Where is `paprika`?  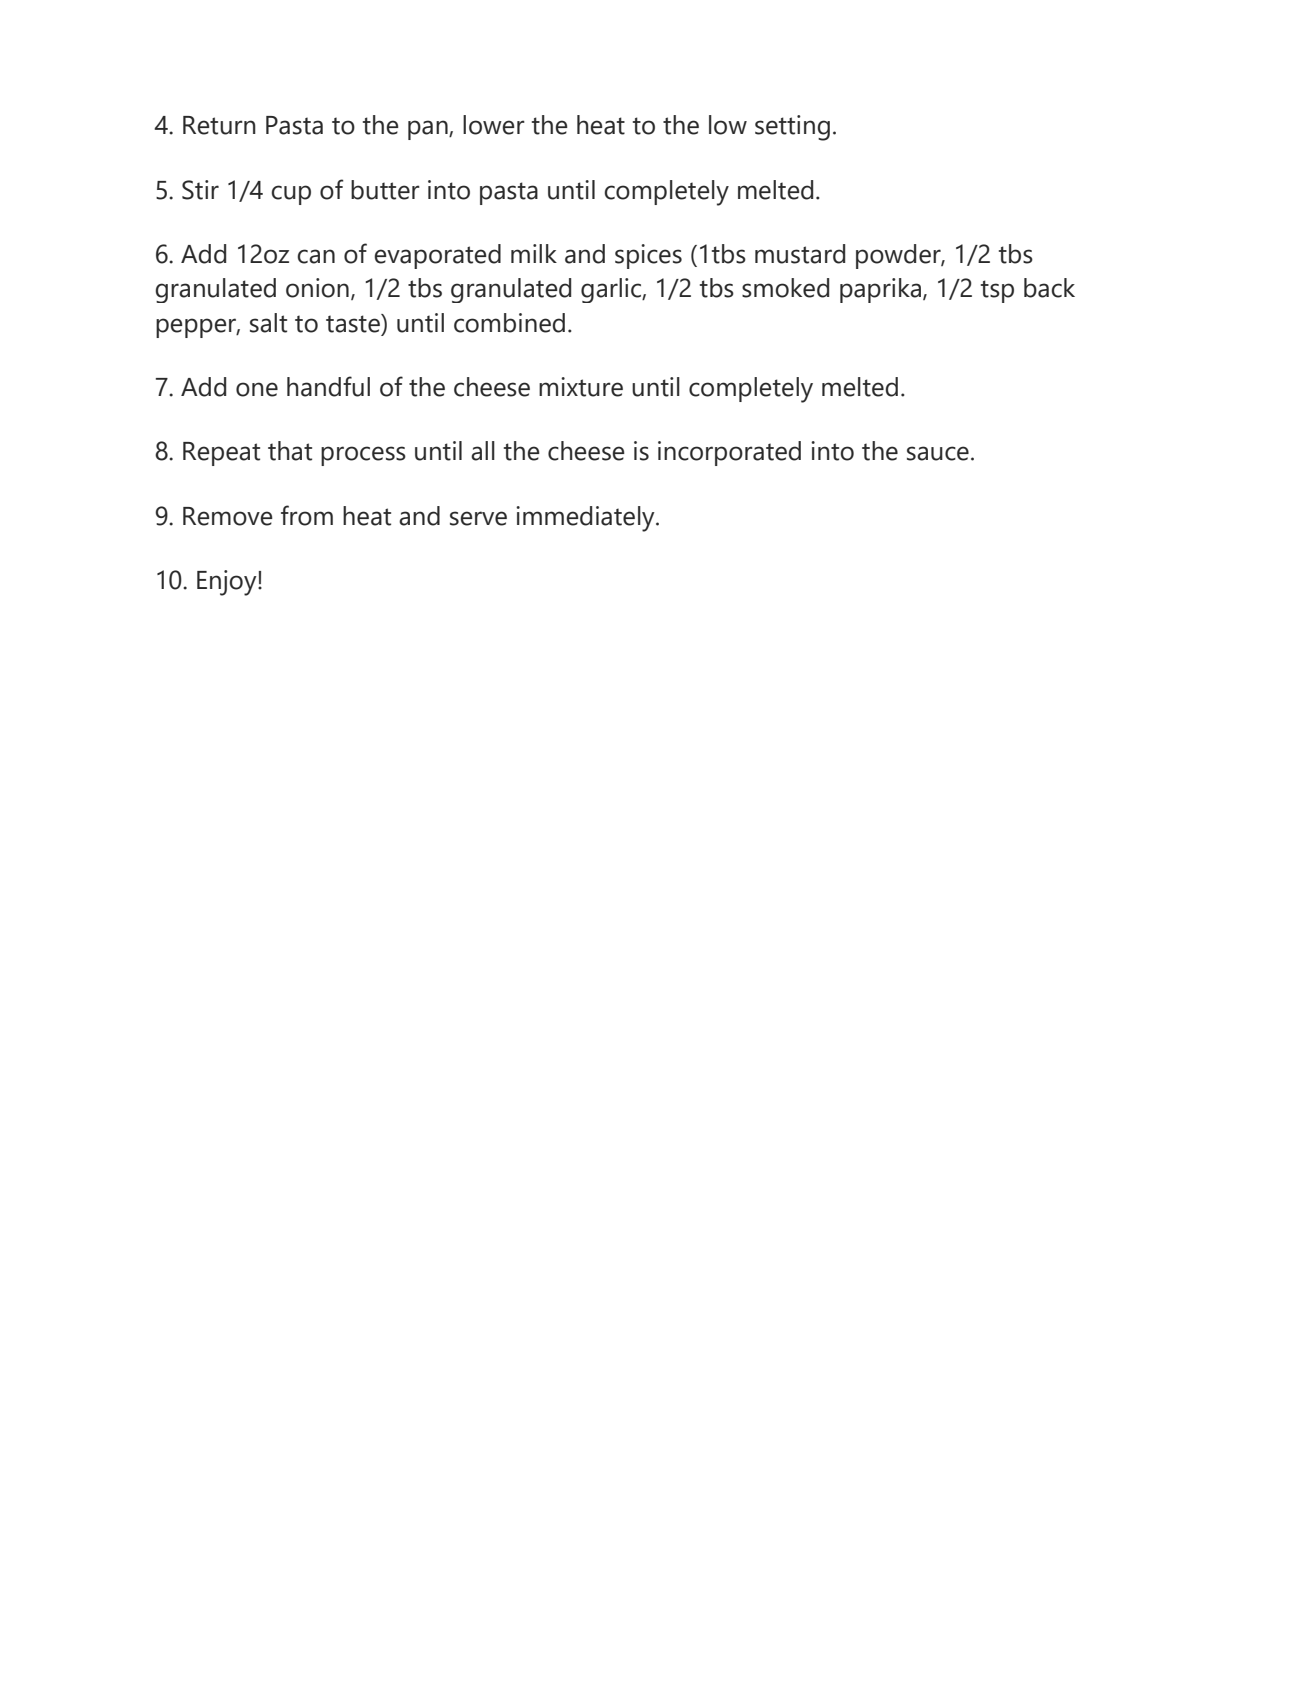 paprika is located at coordinates (882, 290).
